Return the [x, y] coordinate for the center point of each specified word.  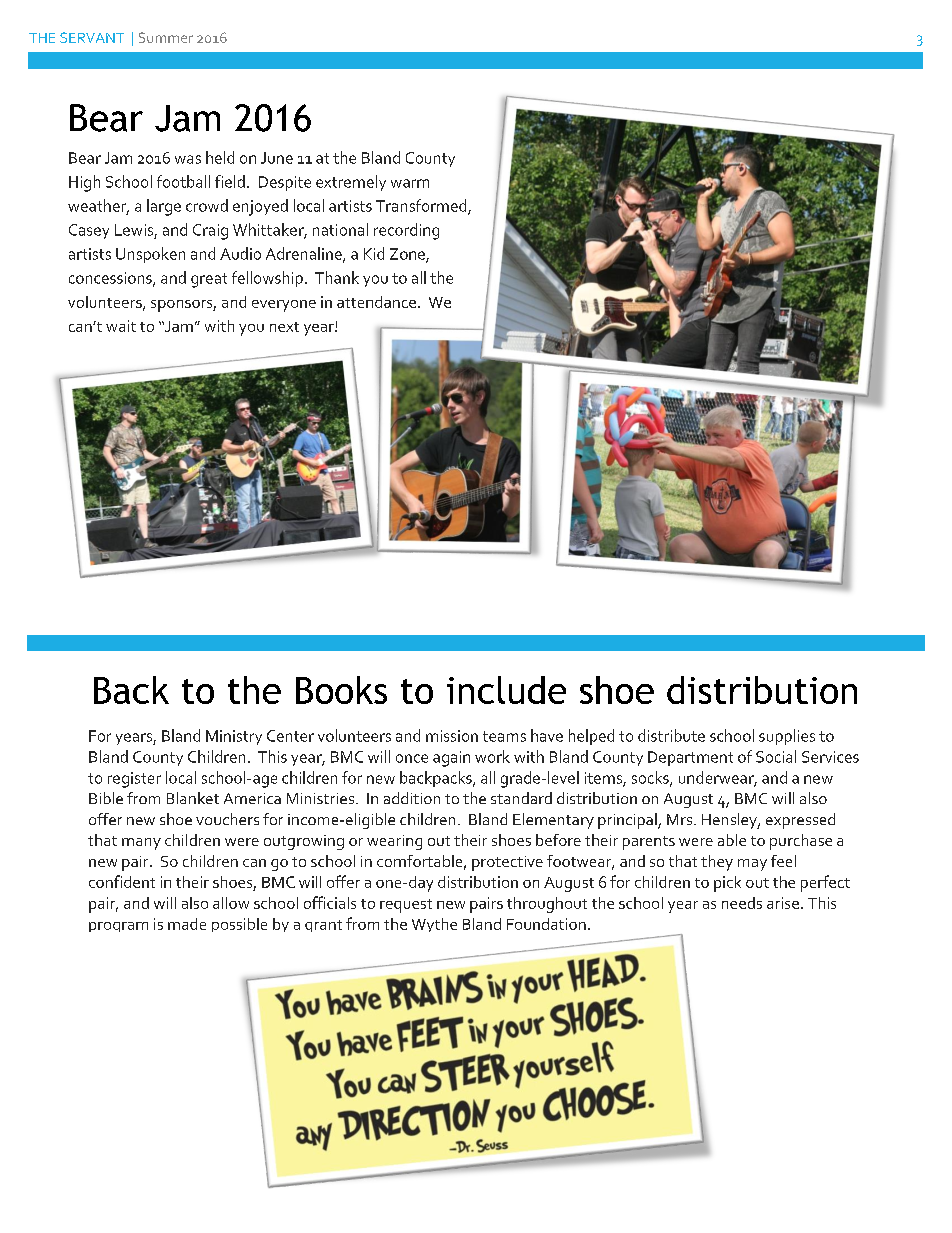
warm [410, 183]
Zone [408, 255]
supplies [787, 737]
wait [121, 326]
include [506, 690]
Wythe [434, 925]
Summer [166, 37]
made [187, 924]
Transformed [422, 206]
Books [341, 690]
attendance [376, 302]
